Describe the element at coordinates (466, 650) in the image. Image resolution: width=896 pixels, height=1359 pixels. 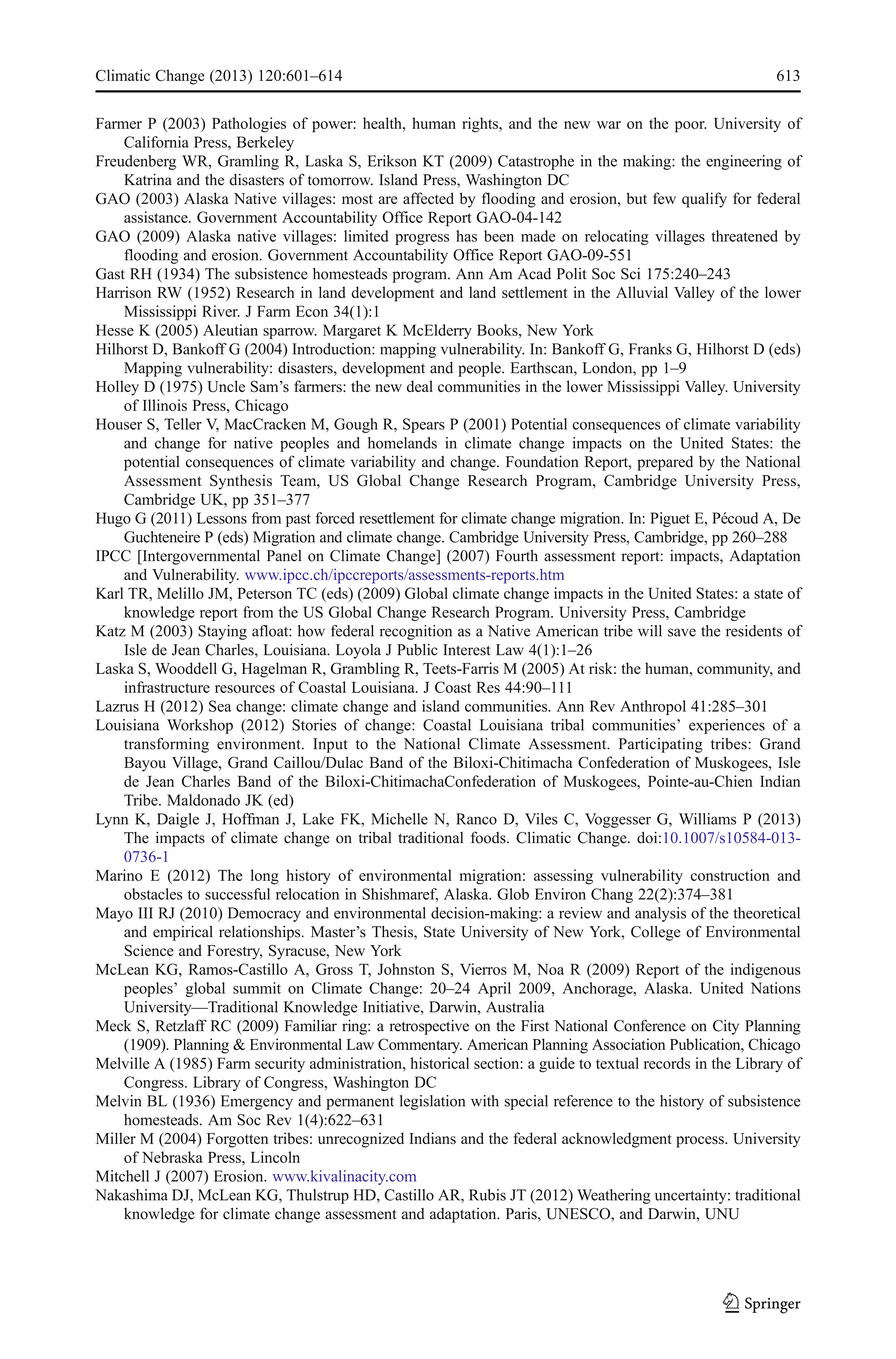
I see `Interest` at that location.
